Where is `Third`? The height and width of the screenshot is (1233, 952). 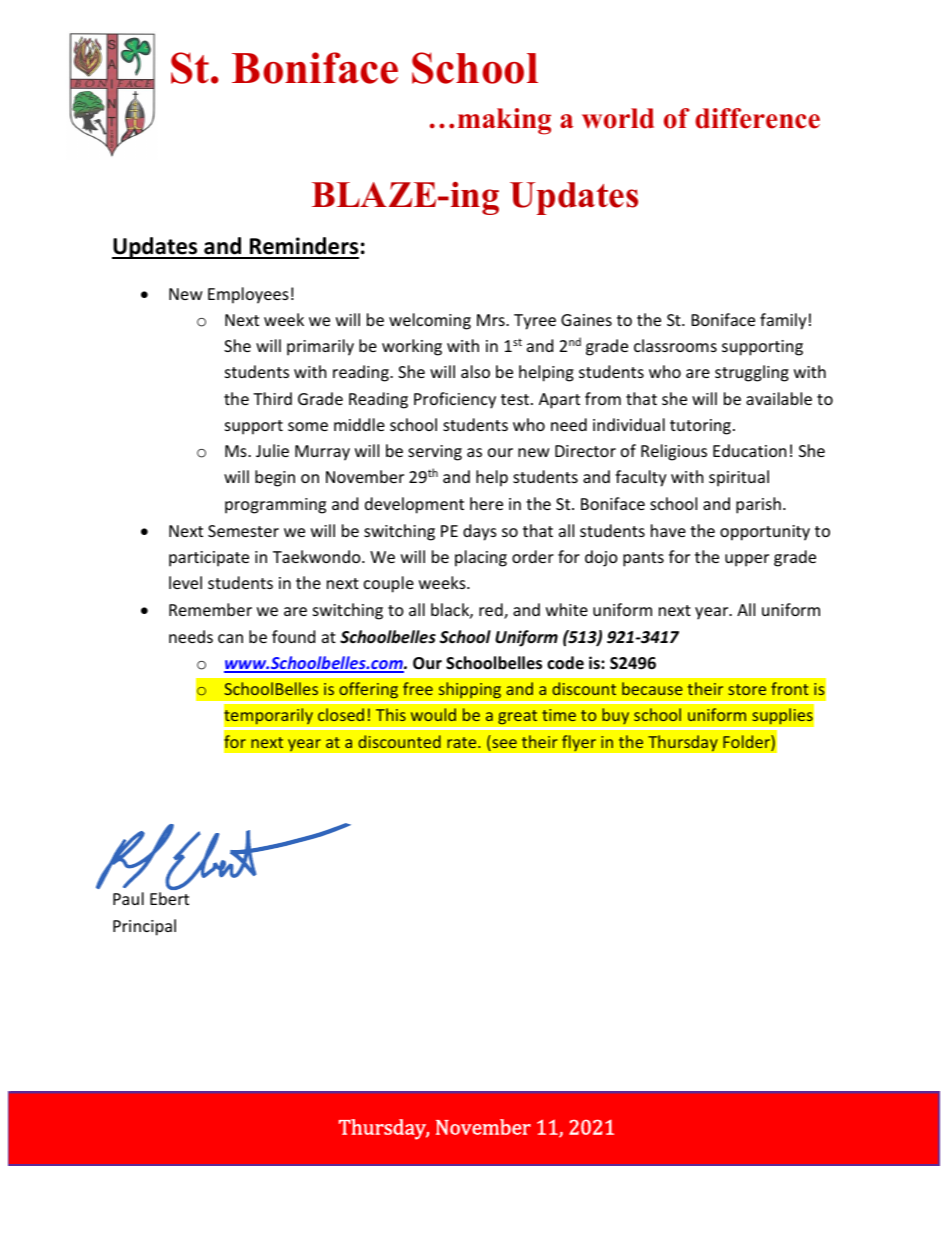 Third is located at coordinates (272, 398).
